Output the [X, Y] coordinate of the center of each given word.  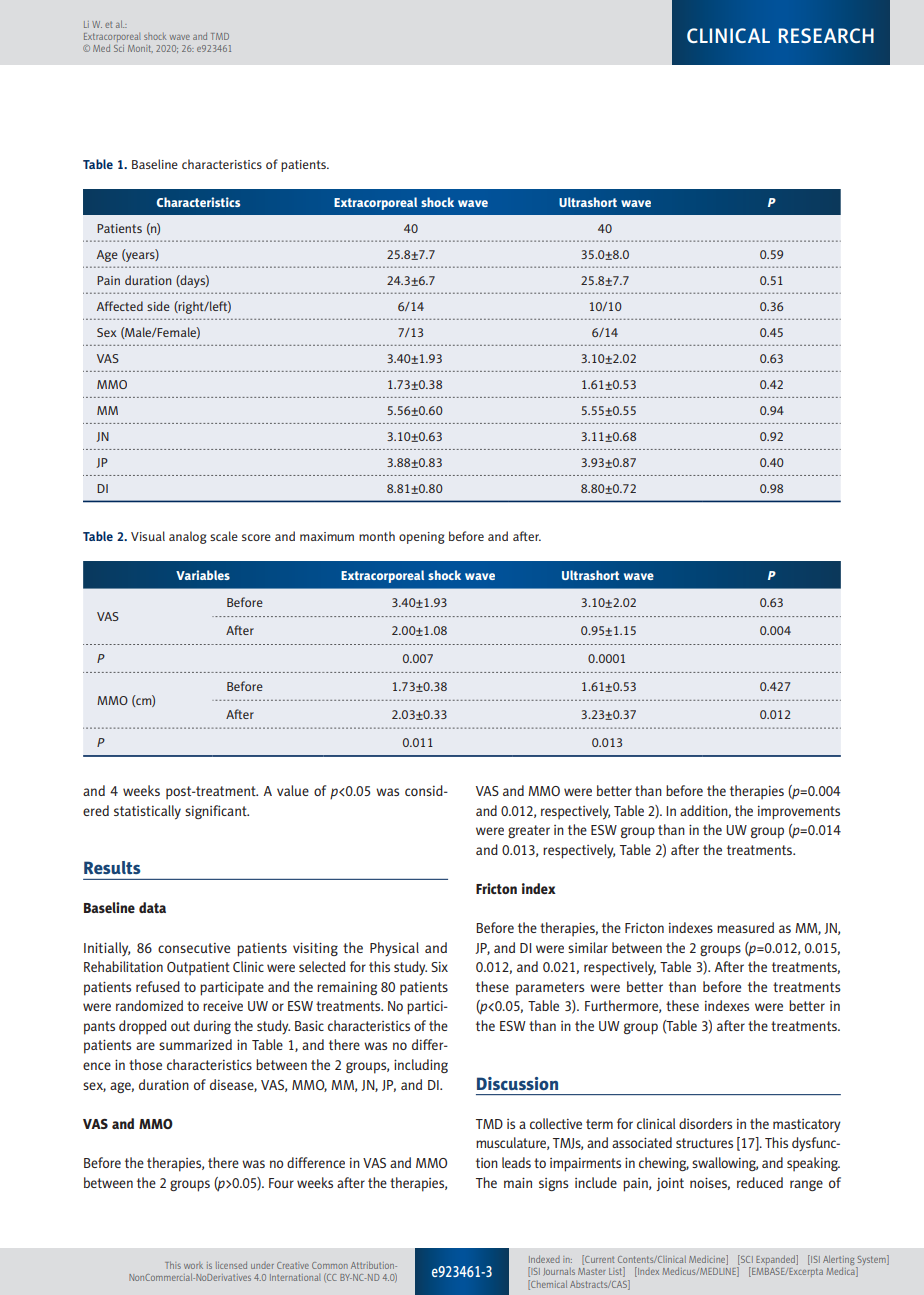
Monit [140, 49]
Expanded [776, 1260]
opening [422, 538]
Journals [559, 1272]
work [193, 1265]
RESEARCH [826, 36]
